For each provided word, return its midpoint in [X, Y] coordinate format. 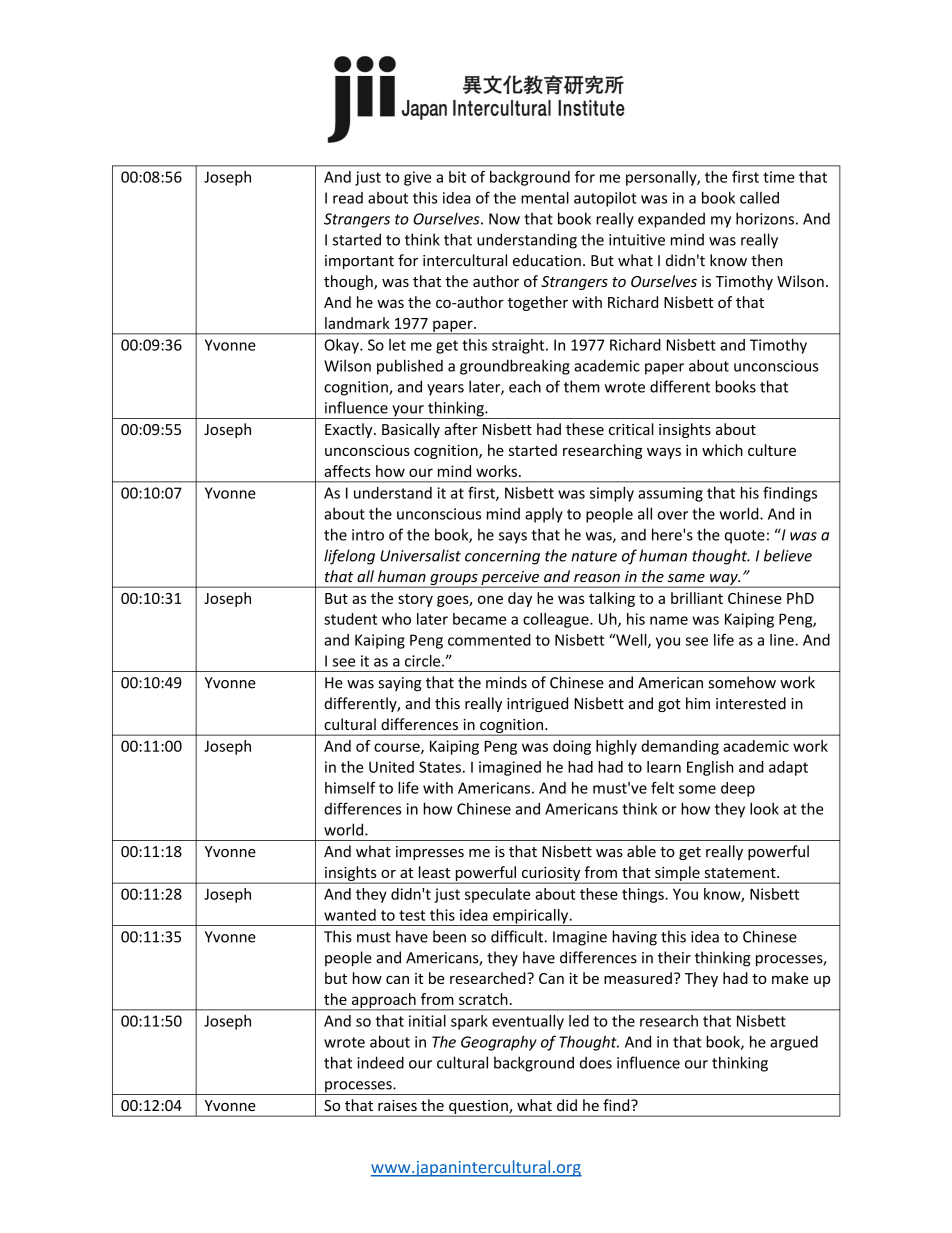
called [759, 198]
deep [738, 789]
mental [545, 197]
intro [368, 535]
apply [544, 515]
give [417, 178]
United [391, 767]
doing [572, 747]
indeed [380, 1062]
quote [745, 537]
